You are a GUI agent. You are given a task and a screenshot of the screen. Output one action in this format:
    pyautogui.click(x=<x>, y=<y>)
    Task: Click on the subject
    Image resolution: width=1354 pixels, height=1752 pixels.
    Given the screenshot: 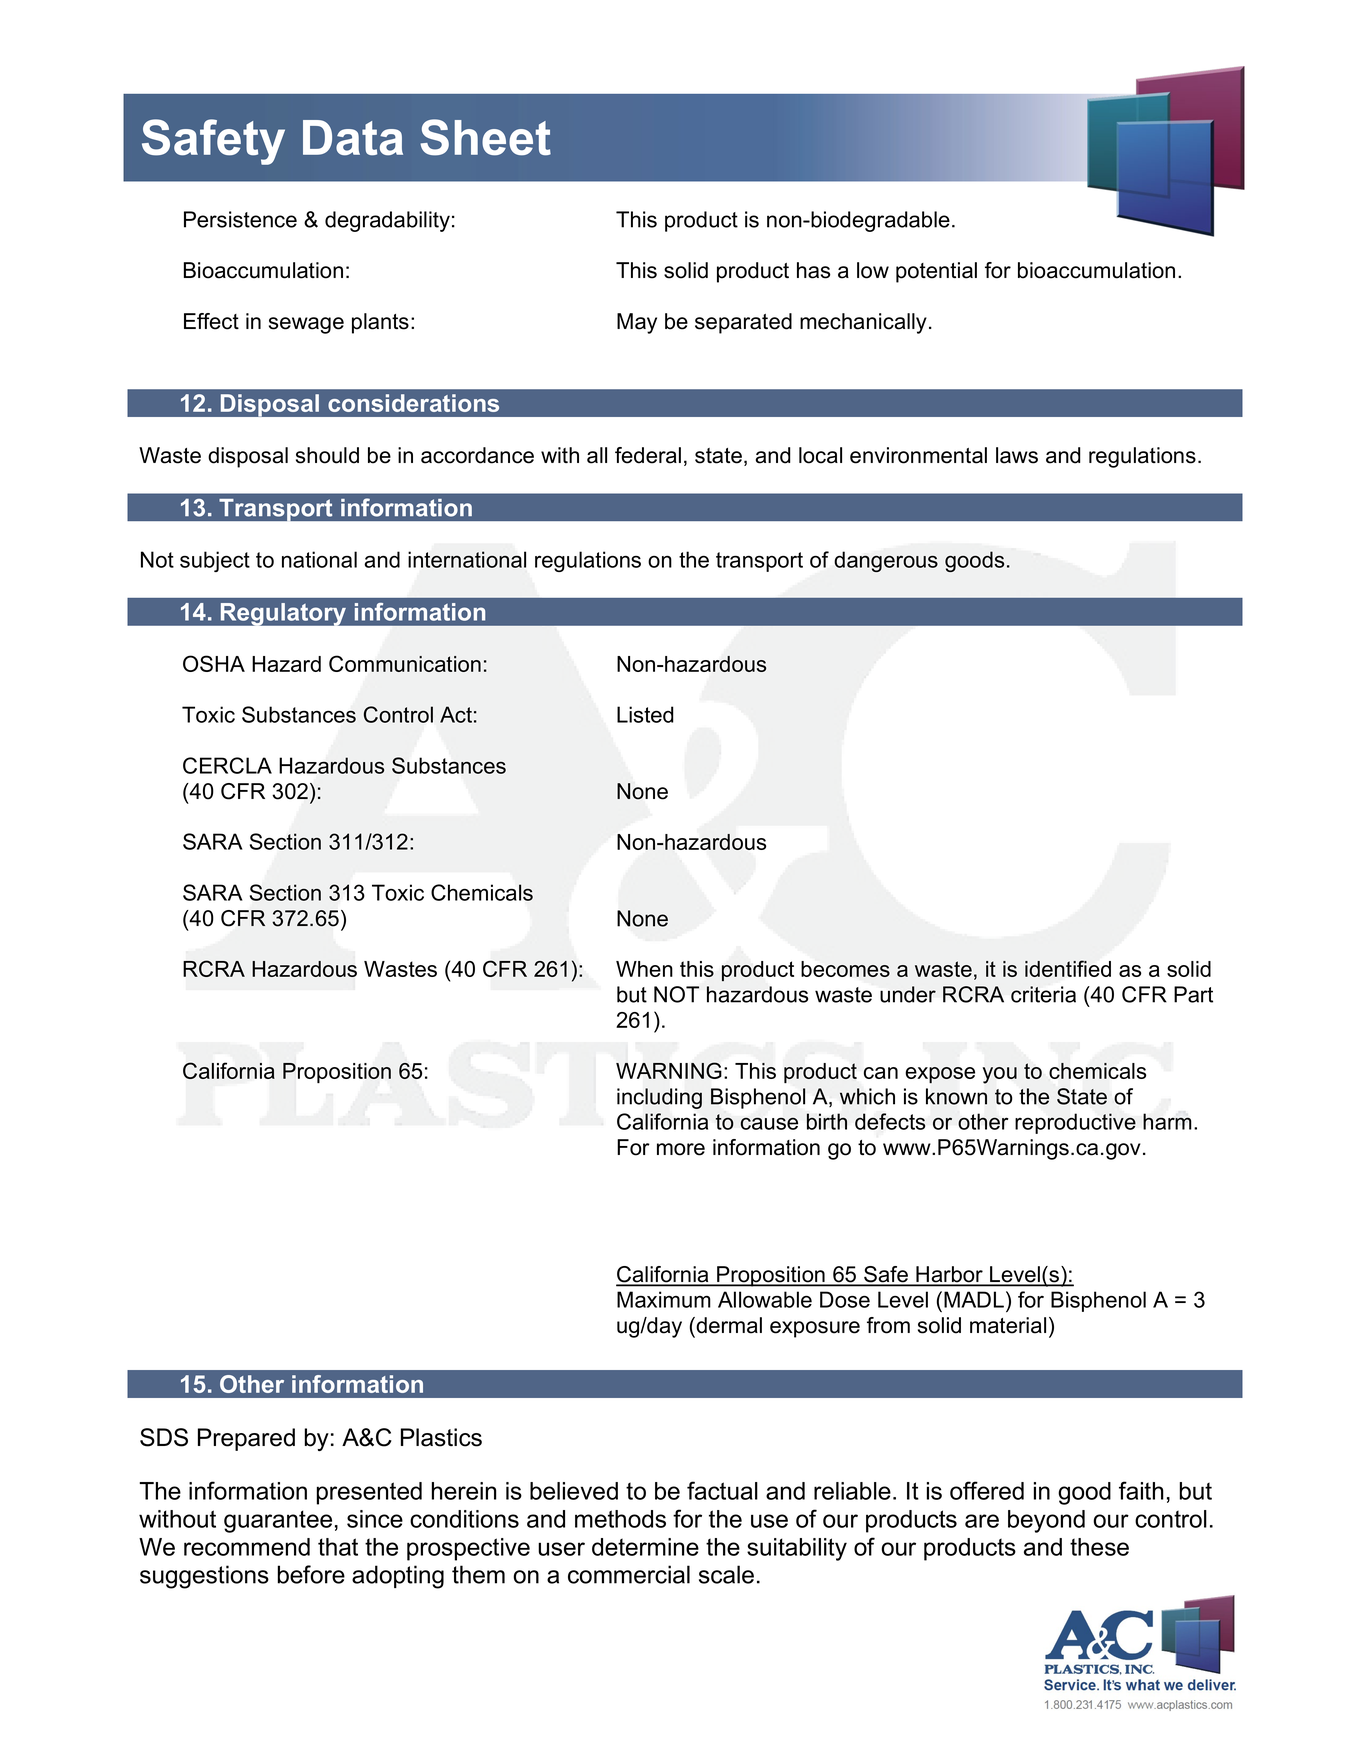 What is the action you would take?
    pyautogui.click(x=215, y=561)
